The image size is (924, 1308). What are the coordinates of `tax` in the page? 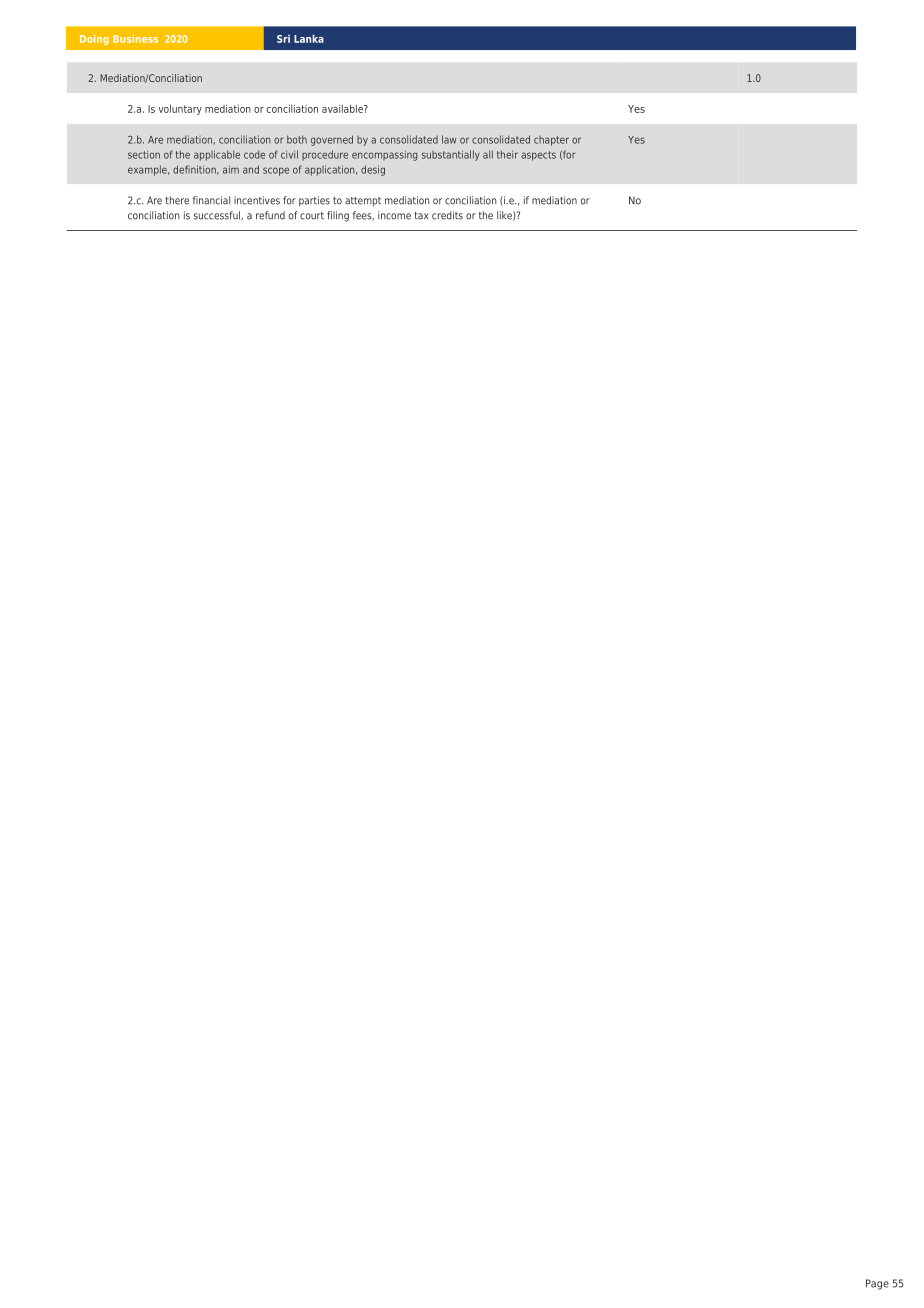 It's located at (421, 216).
